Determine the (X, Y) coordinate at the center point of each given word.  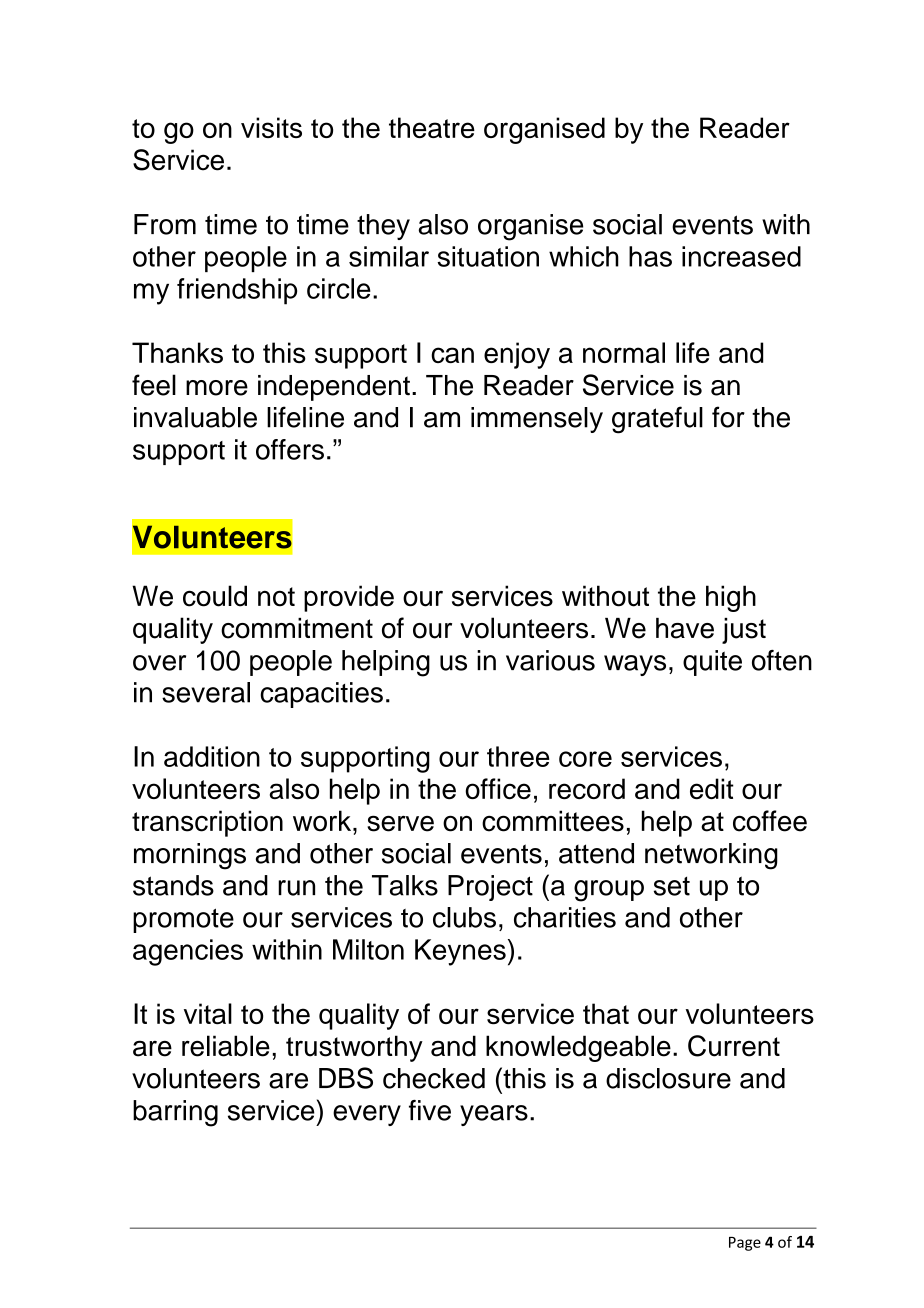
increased (741, 256)
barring (175, 1113)
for (728, 417)
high (731, 598)
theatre (432, 127)
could (215, 596)
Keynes (460, 952)
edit (712, 788)
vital (208, 1014)
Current (734, 1046)
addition (212, 756)
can (452, 355)
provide (349, 598)
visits (271, 127)
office (498, 788)
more (217, 388)
